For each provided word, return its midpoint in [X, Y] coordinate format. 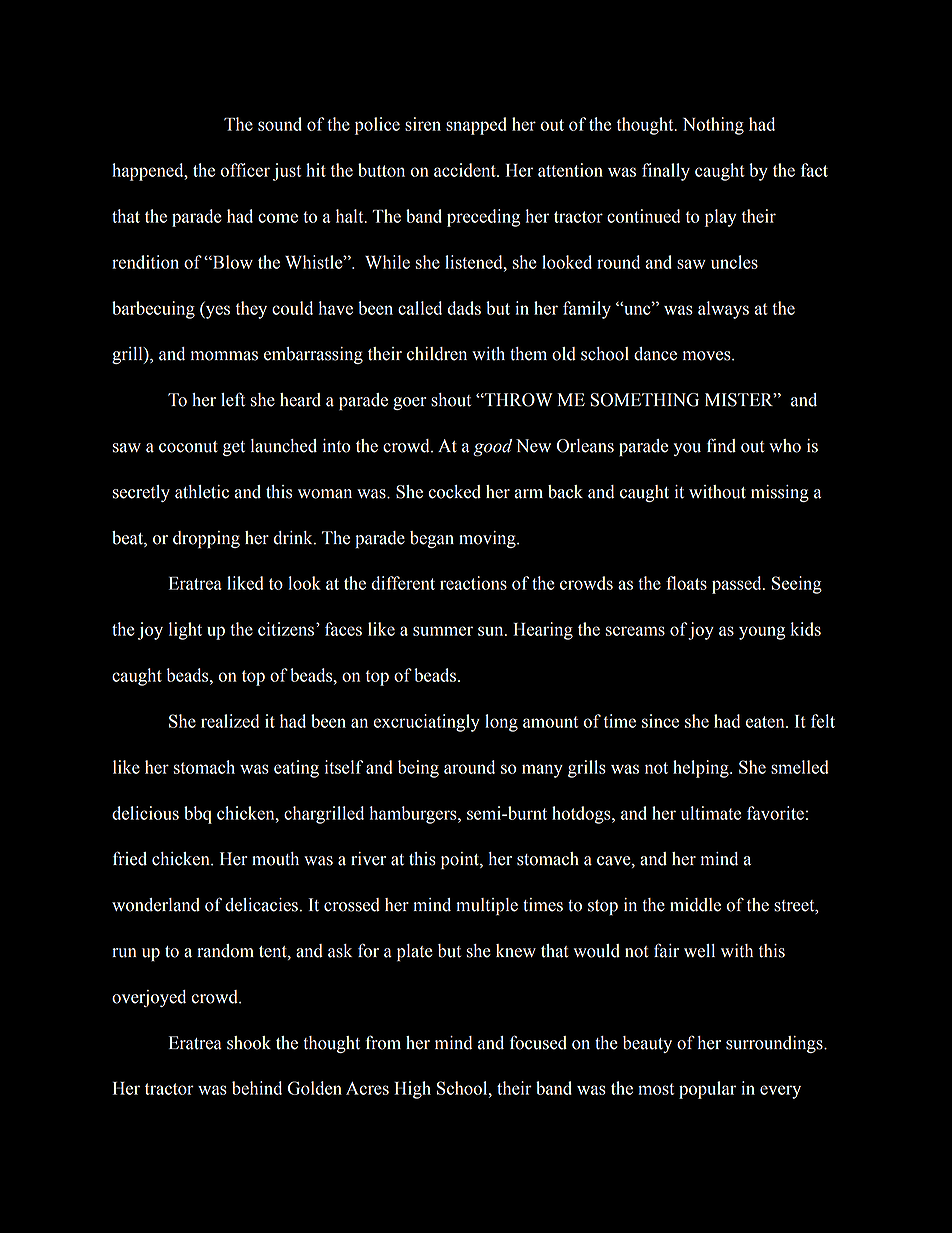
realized [230, 721]
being [418, 769]
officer [245, 170]
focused [538, 1042]
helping [702, 769]
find [721, 445]
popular [707, 1090]
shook [249, 1043]
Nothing [713, 126]
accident [466, 170]
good [492, 448]
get [234, 448]
